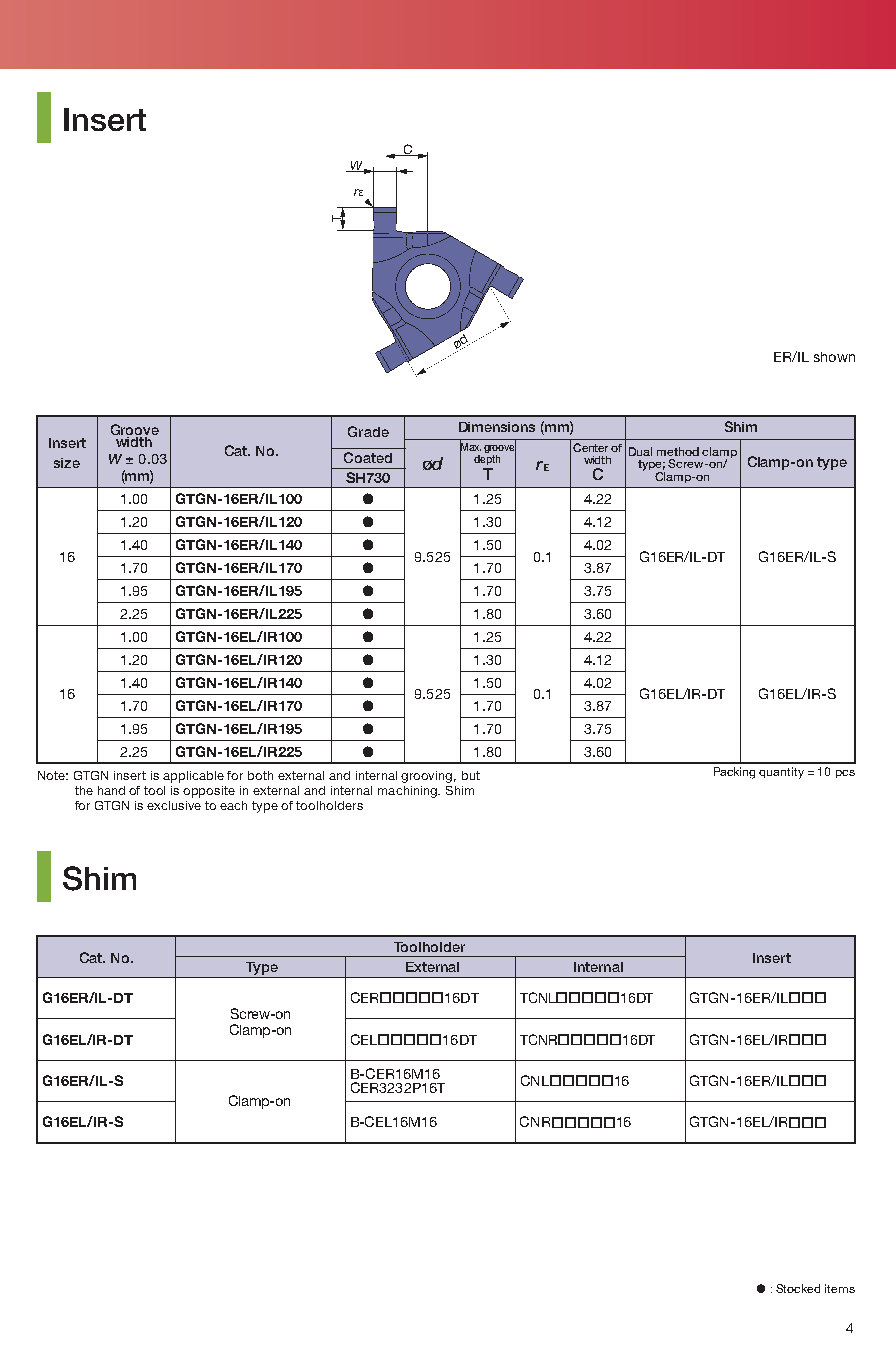 The width and height of the image is (896, 1366). What do you see at coordinates (409, 792) in the image?
I see `machining` at bounding box center [409, 792].
